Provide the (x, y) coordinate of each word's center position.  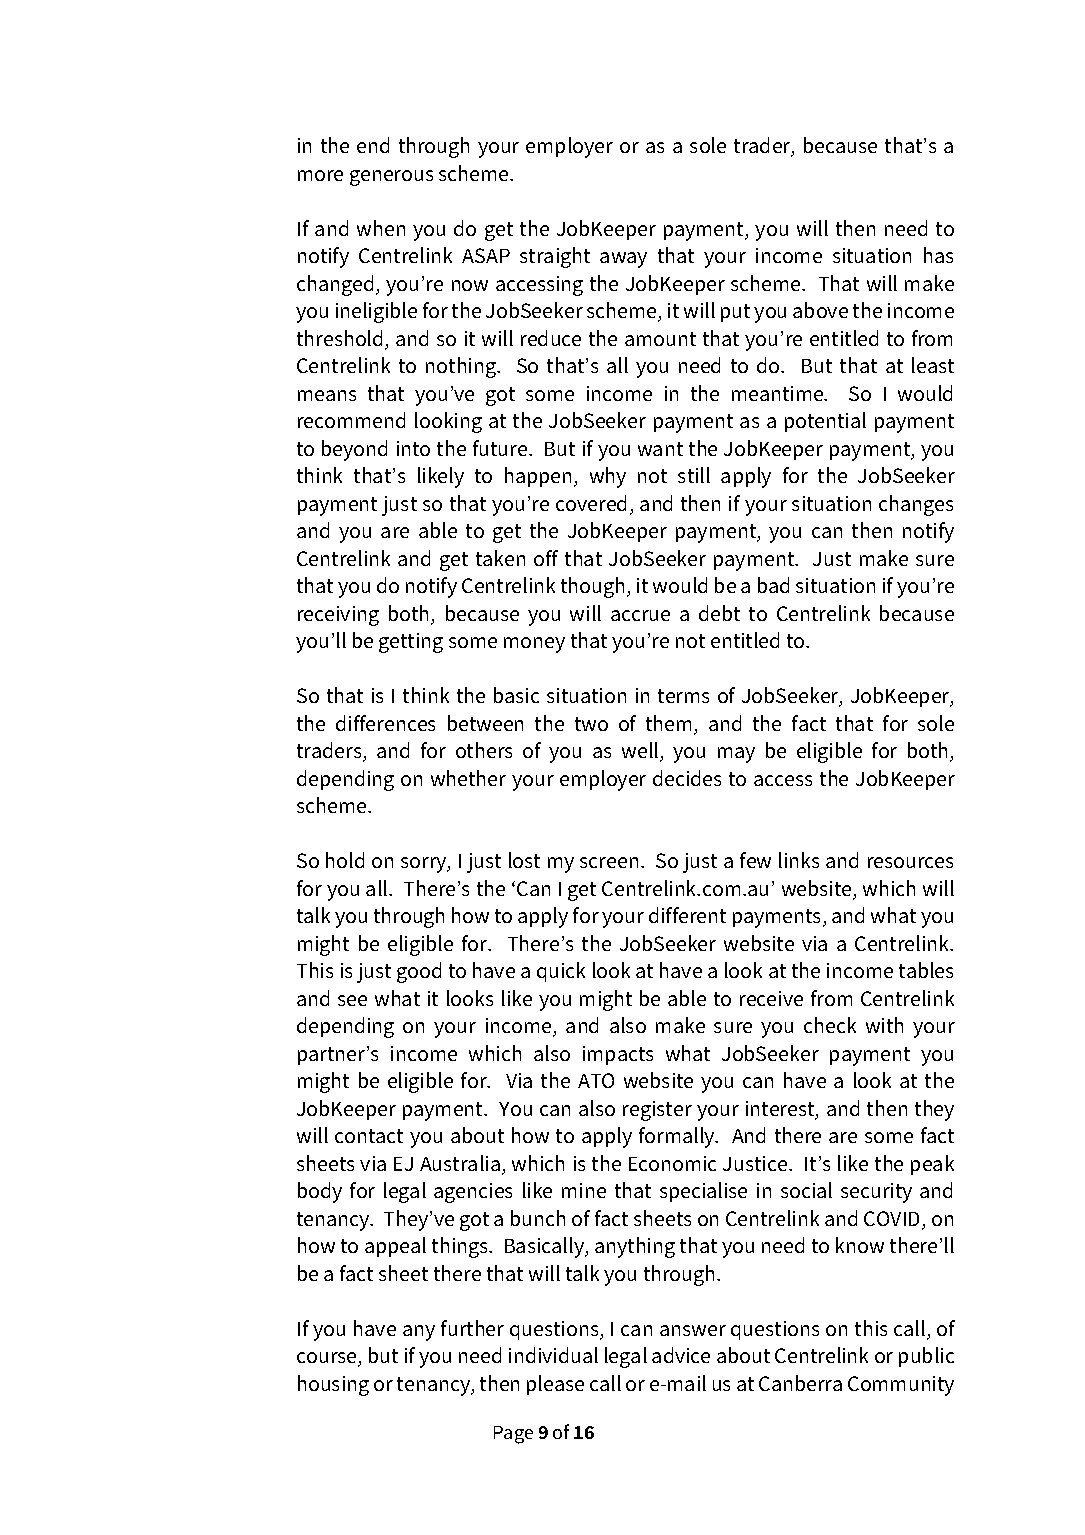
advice (681, 1355)
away (623, 260)
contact (369, 1136)
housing (333, 1385)
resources (910, 862)
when (381, 228)
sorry (425, 865)
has (938, 255)
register (657, 1111)
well (641, 752)
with (884, 1025)
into (413, 448)
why (608, 477)
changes (916, 505)
